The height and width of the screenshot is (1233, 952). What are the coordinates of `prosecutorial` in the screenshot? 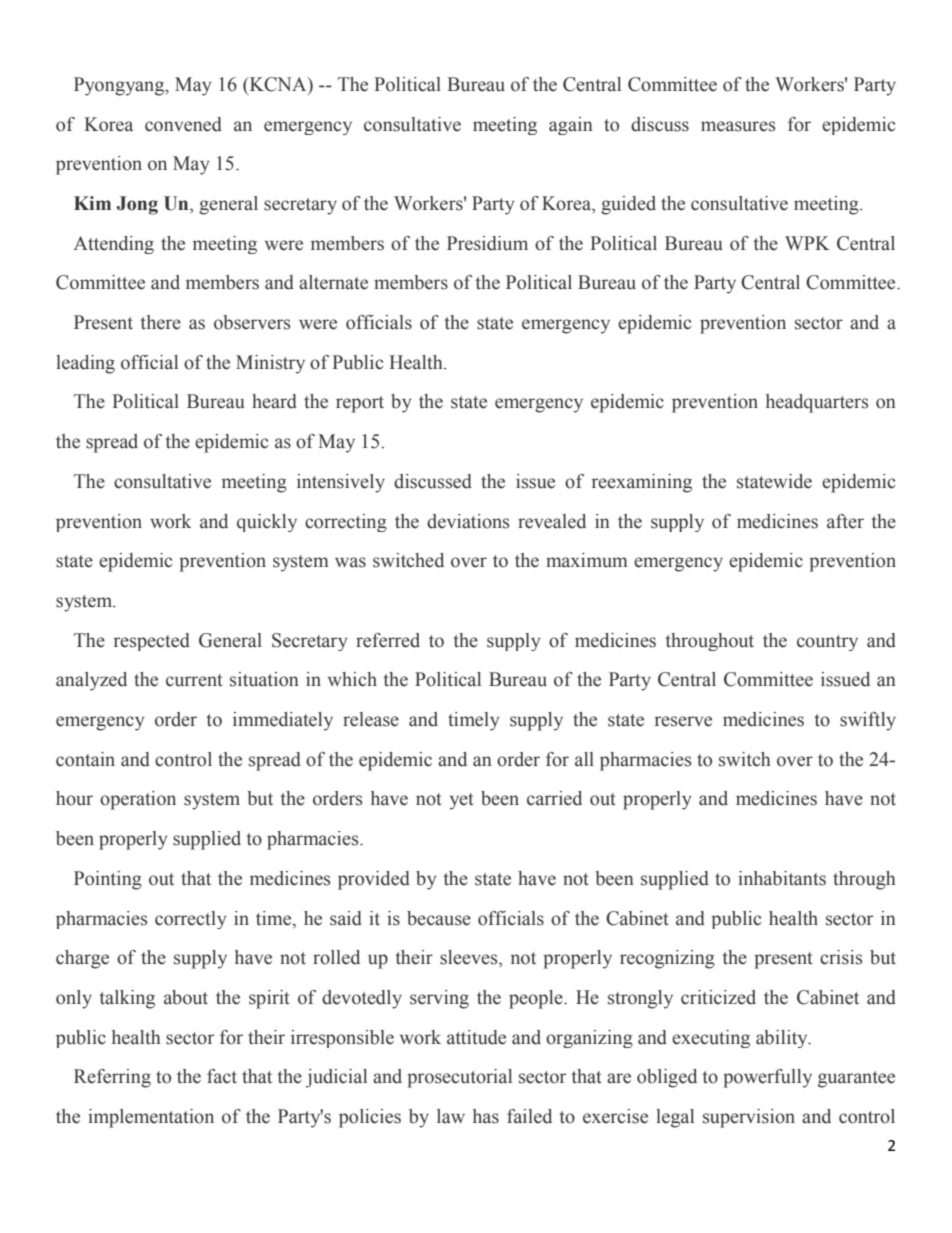 It's located at (459, 1078).
